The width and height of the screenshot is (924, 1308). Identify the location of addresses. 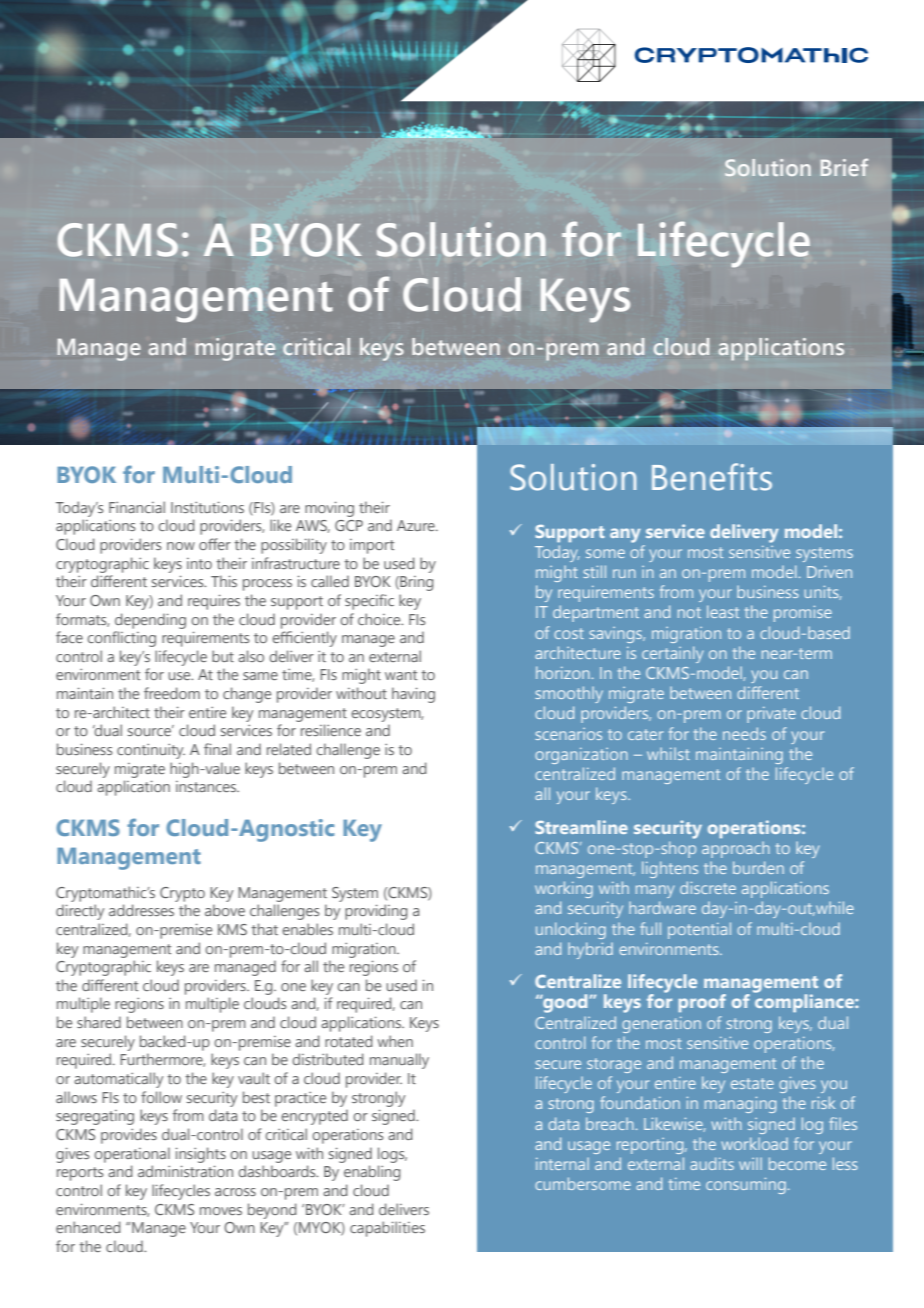
(141, 910).
